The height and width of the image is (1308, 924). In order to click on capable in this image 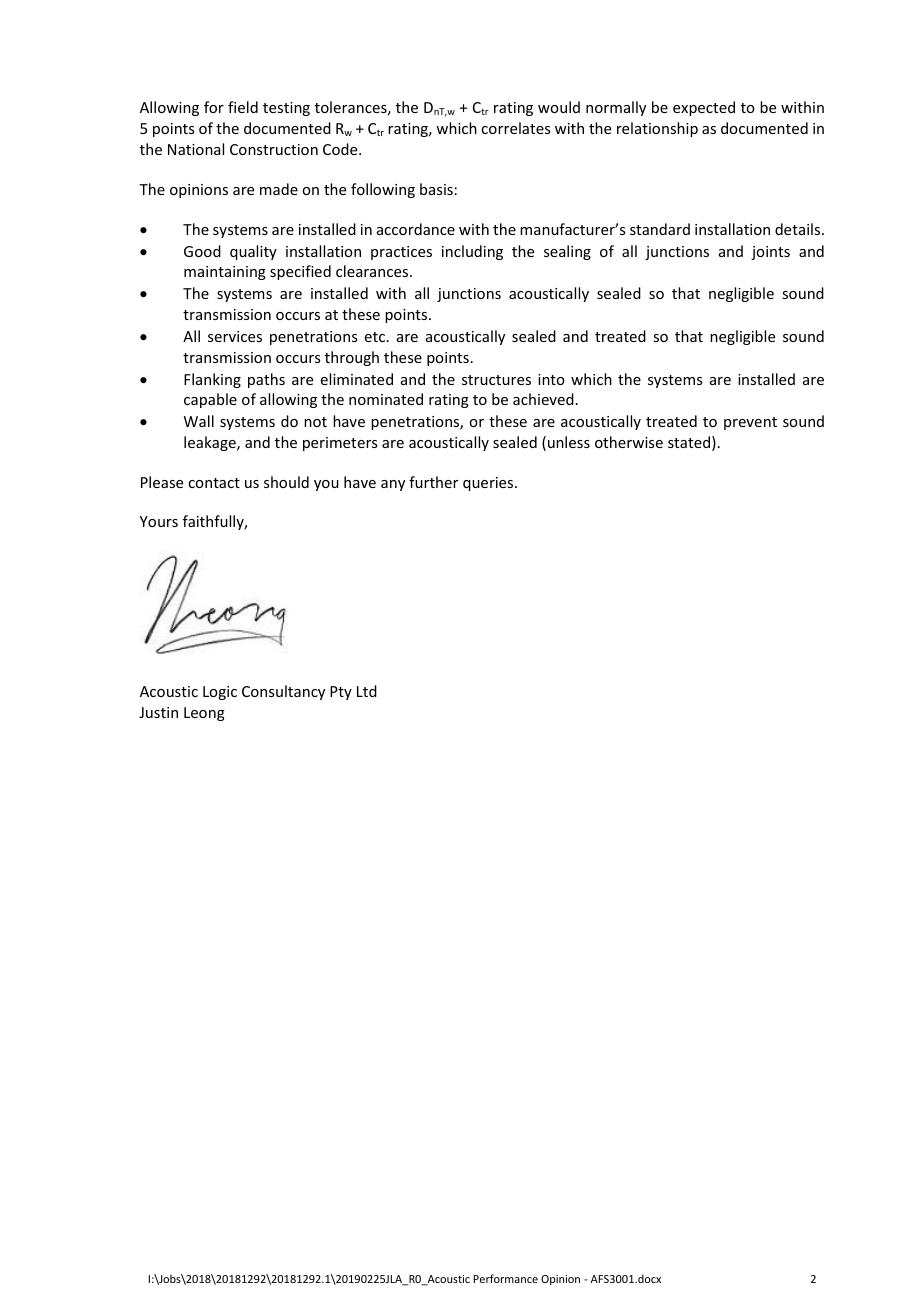, I will do `click(210, 400)`.
